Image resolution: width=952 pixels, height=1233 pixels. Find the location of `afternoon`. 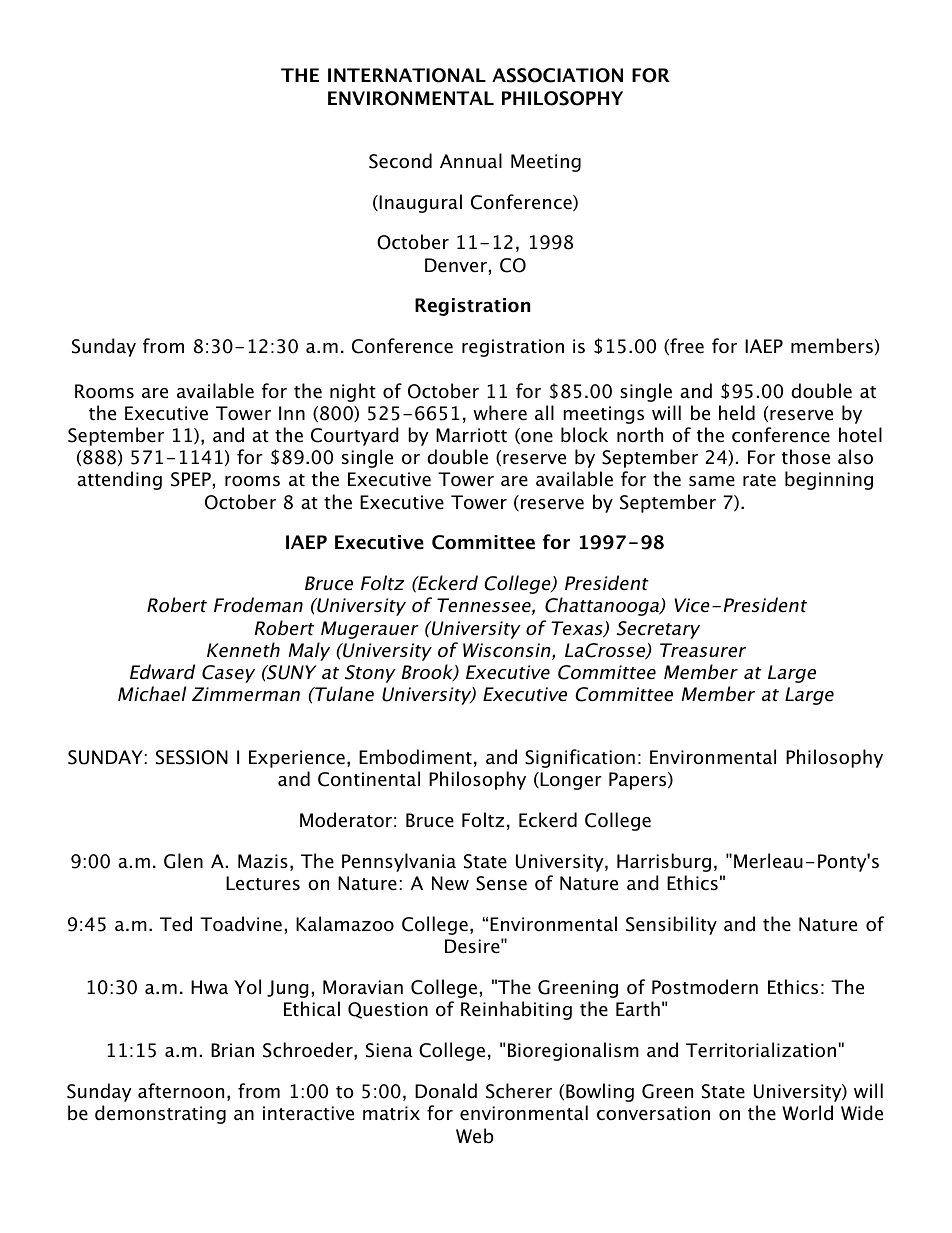

afternoon is located at coordinates (181, 1091).
